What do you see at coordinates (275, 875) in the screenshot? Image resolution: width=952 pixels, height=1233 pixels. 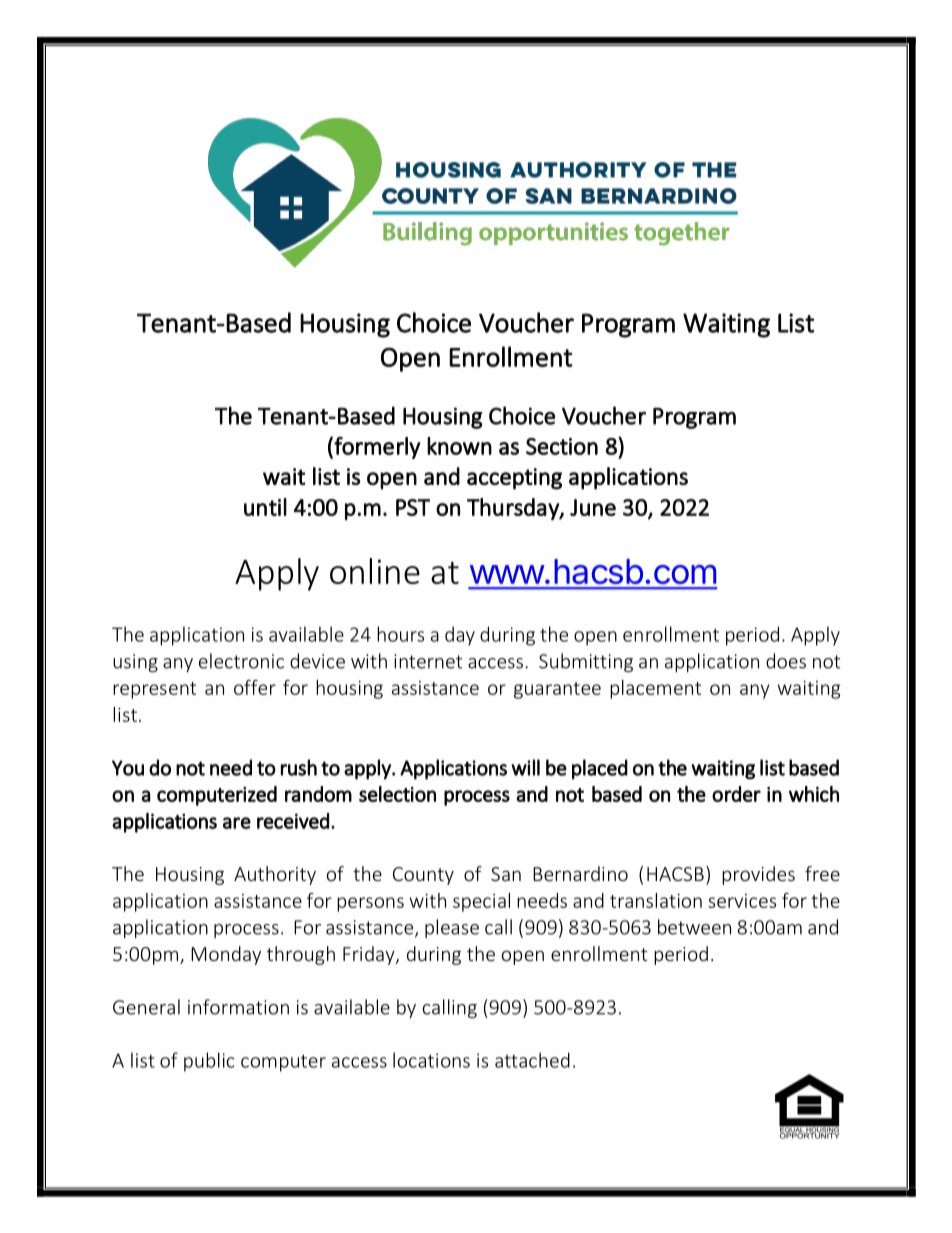 I see `Authority` at bounding box center [275, 875].
